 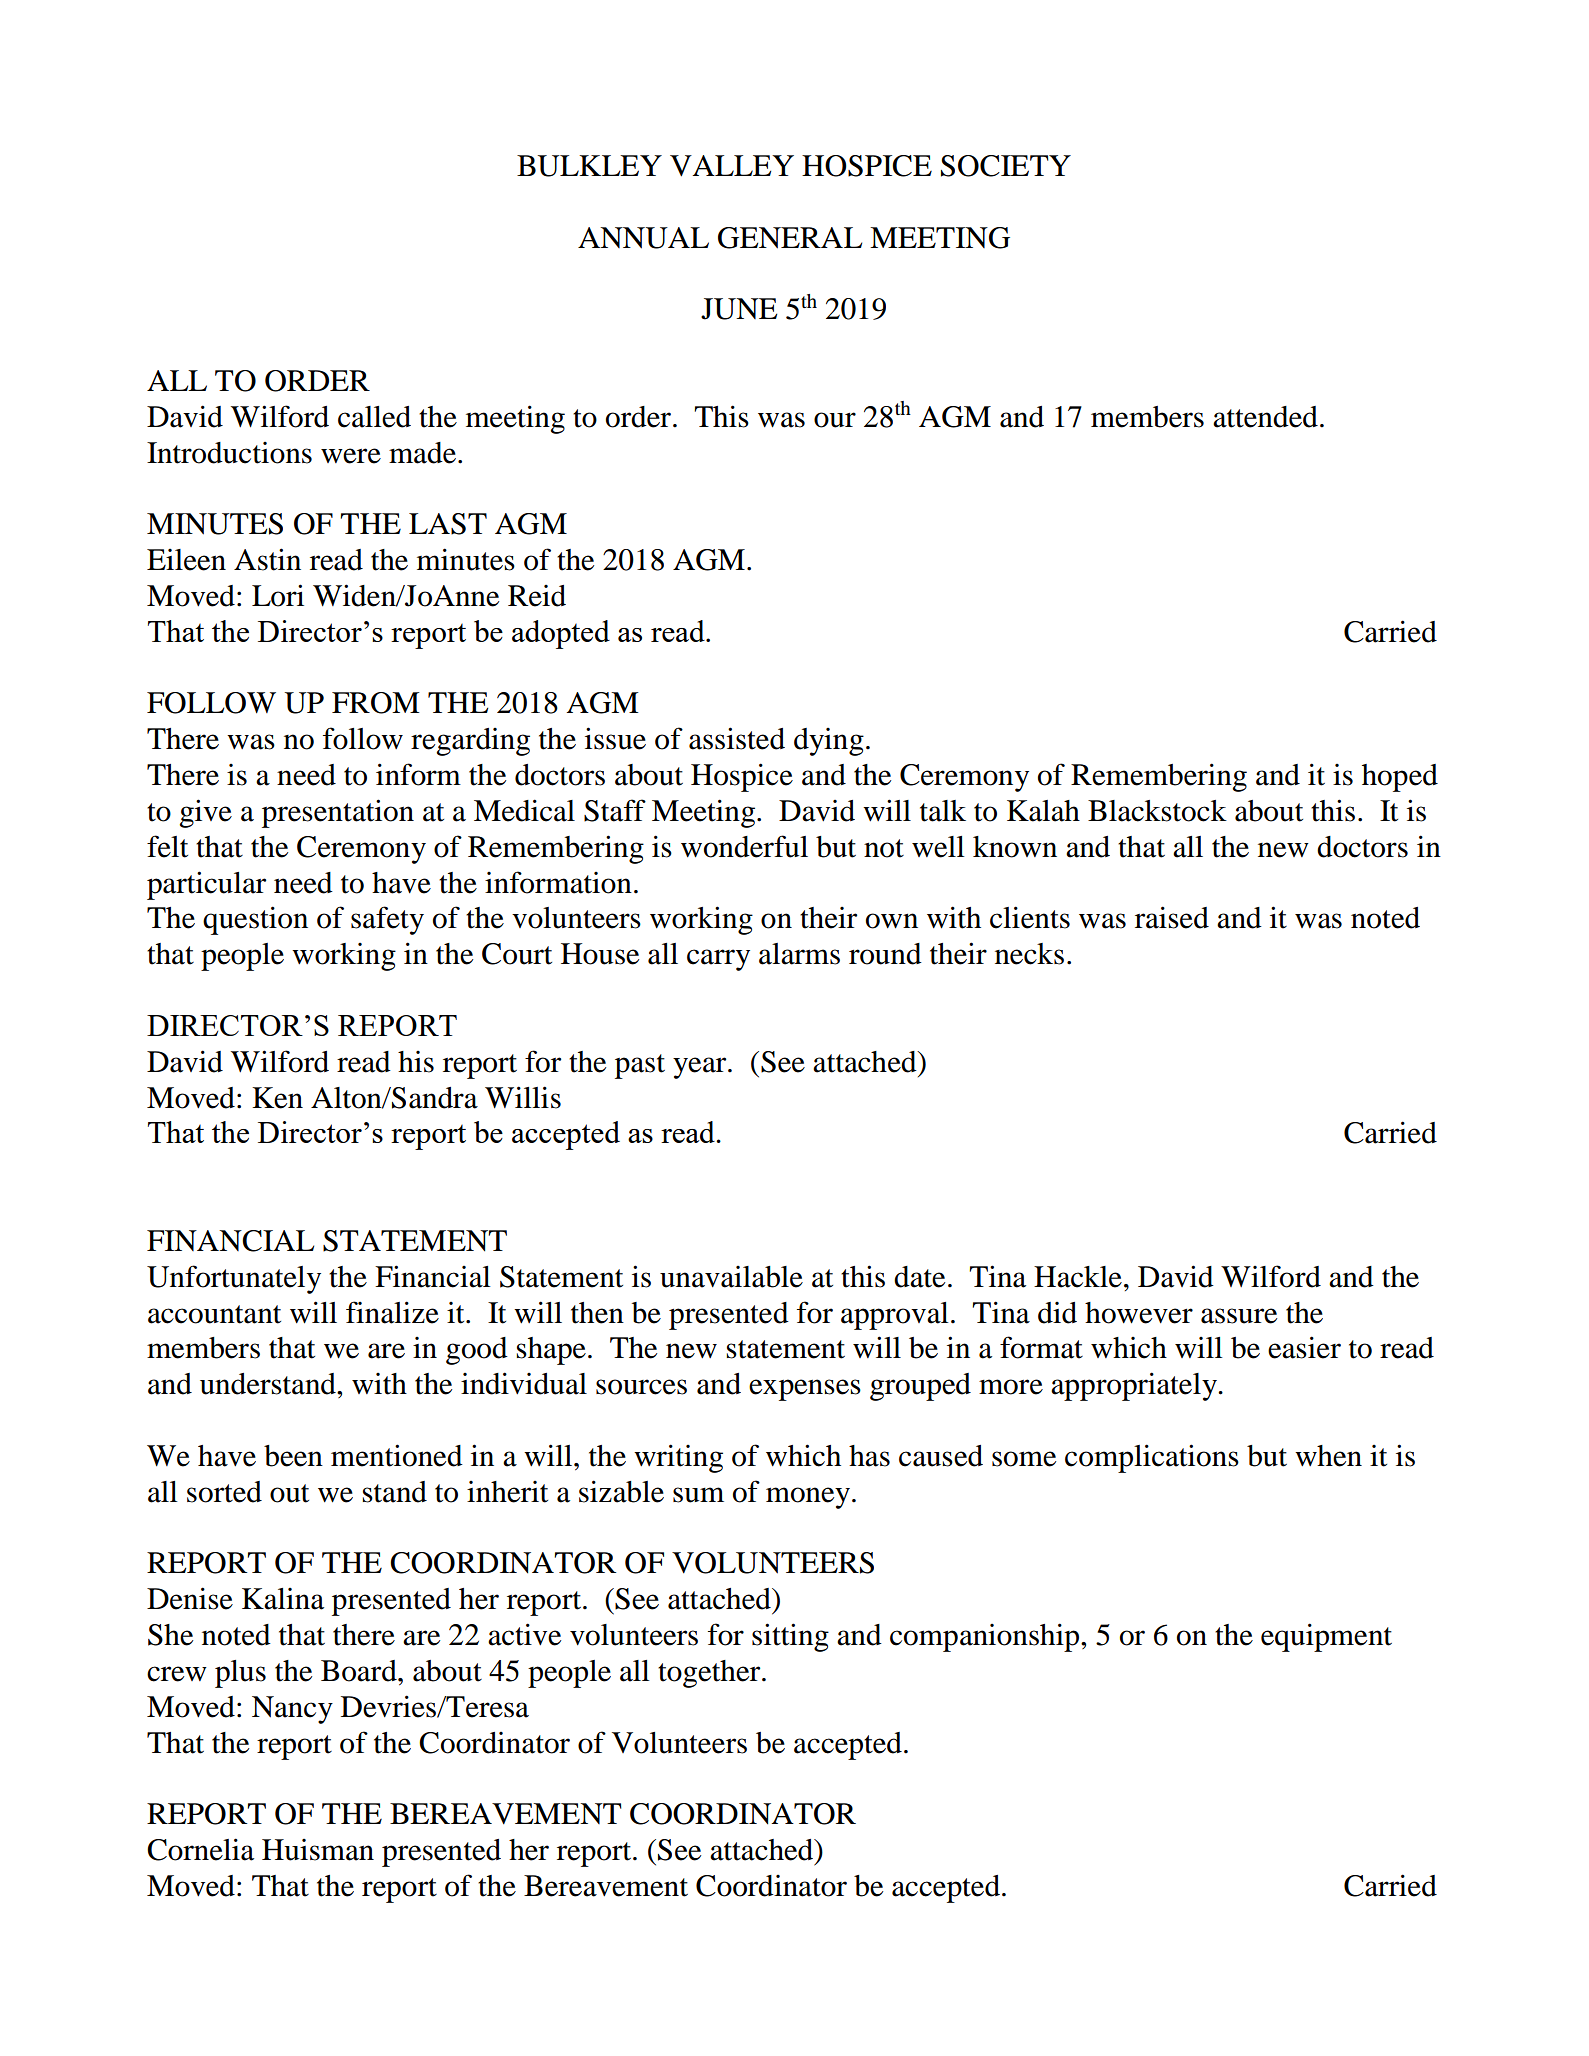 I want to click on alarms, so click(x=799, y=954).
